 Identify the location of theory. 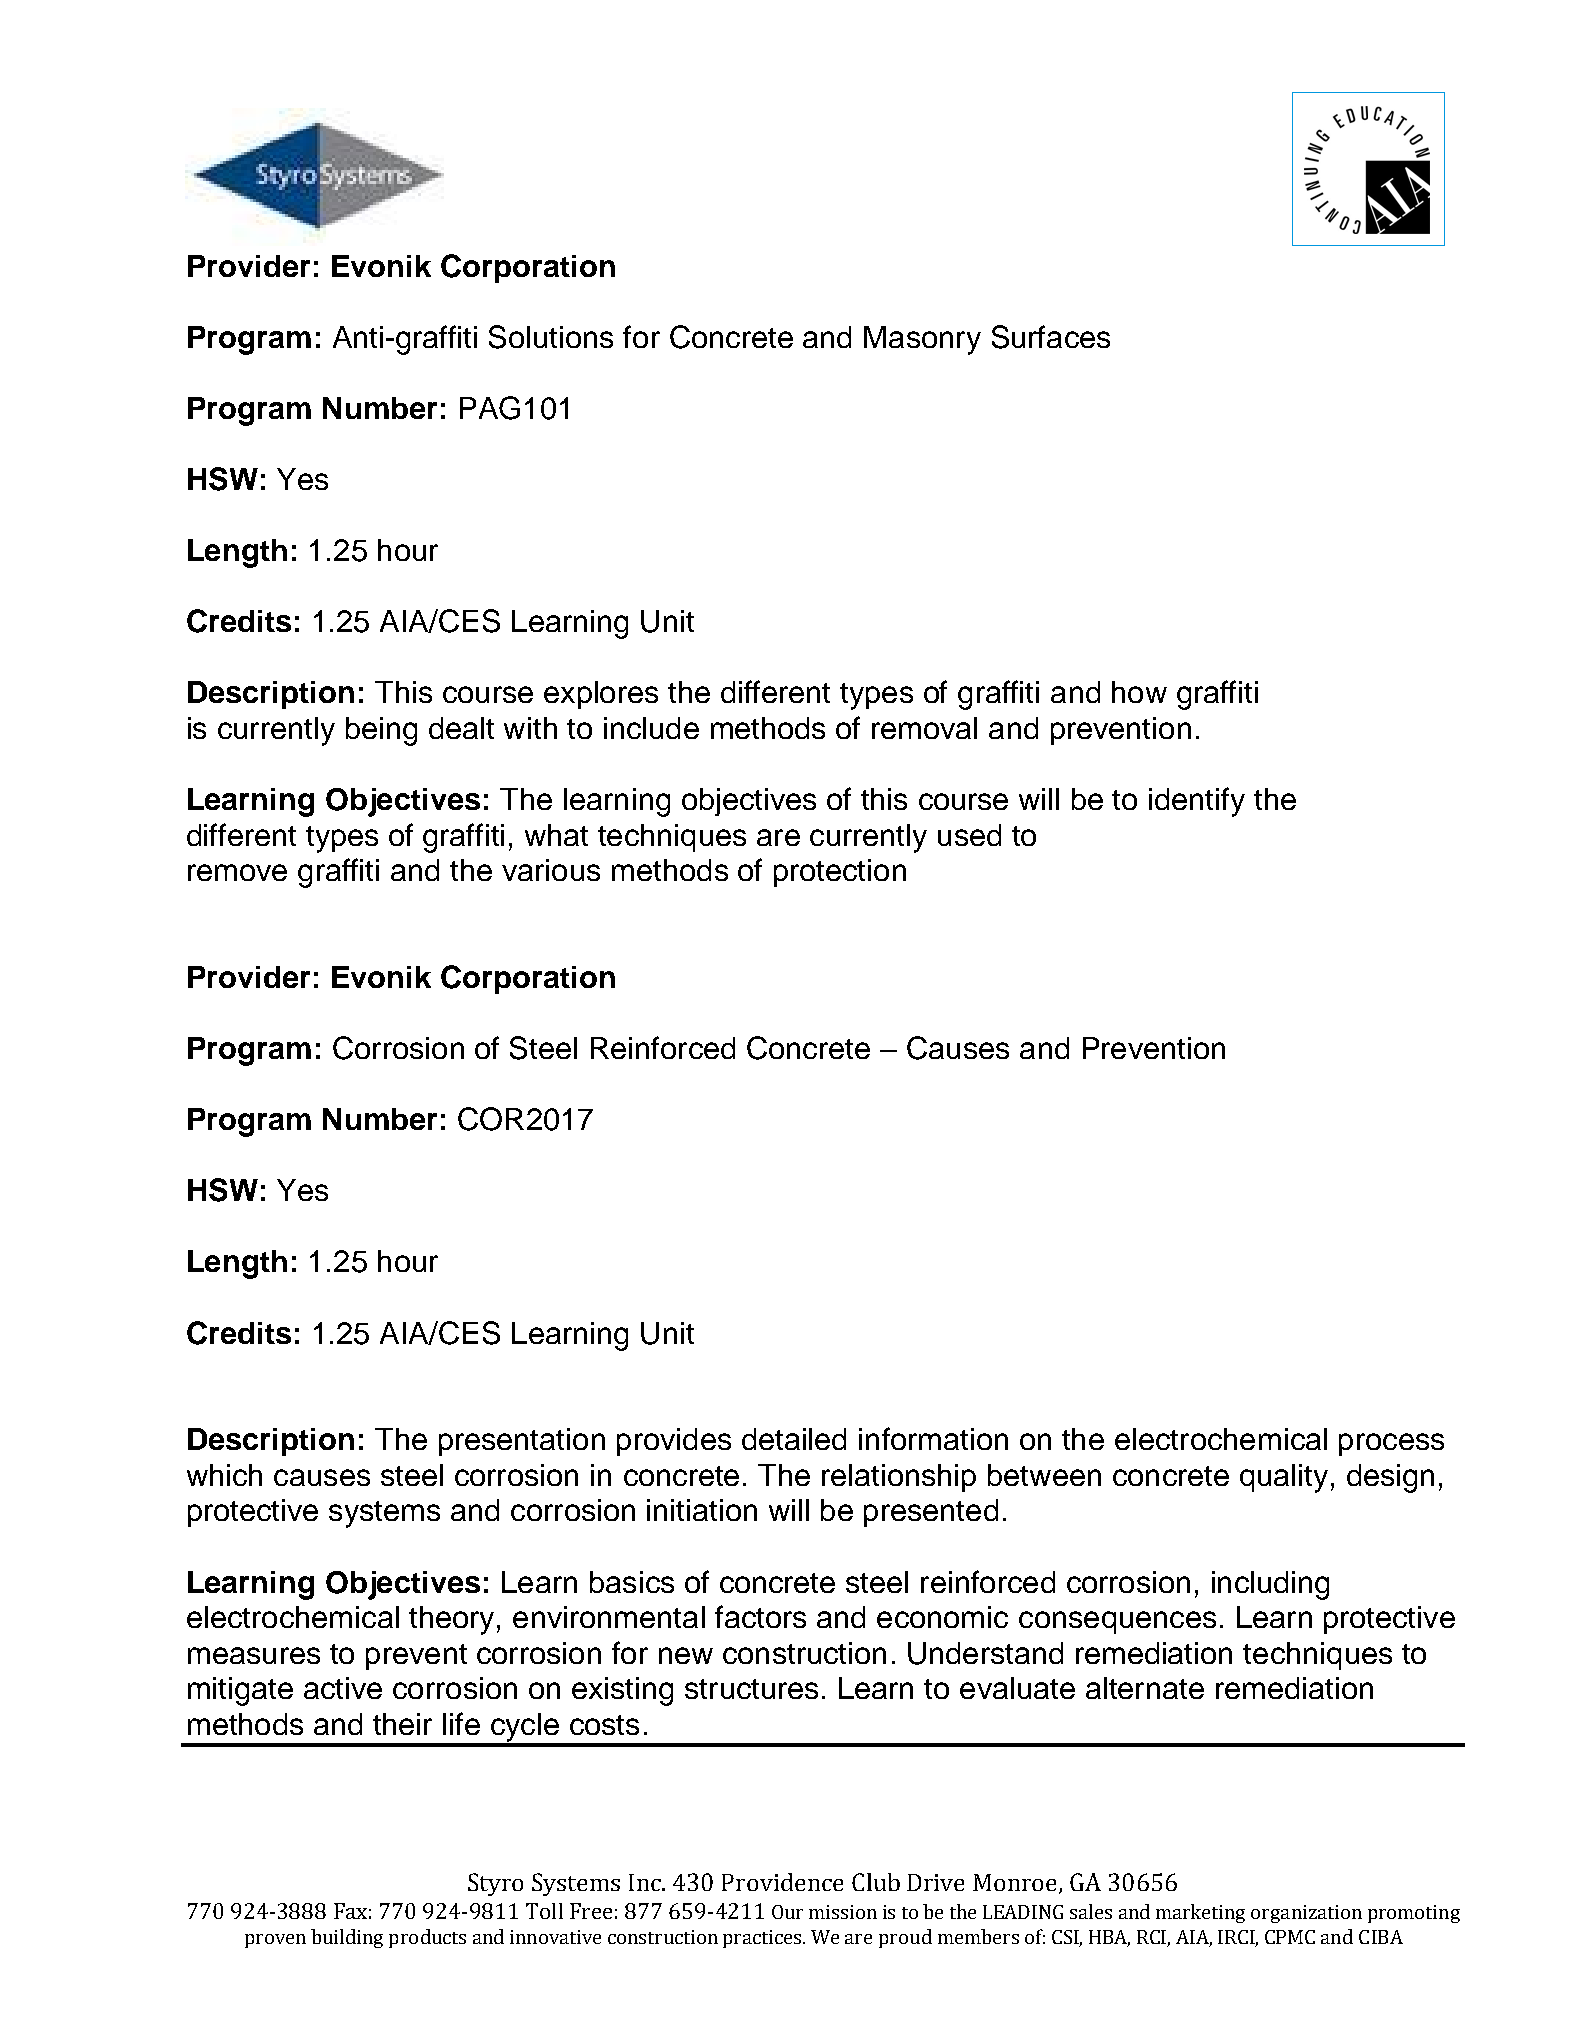
(451, 1620).
